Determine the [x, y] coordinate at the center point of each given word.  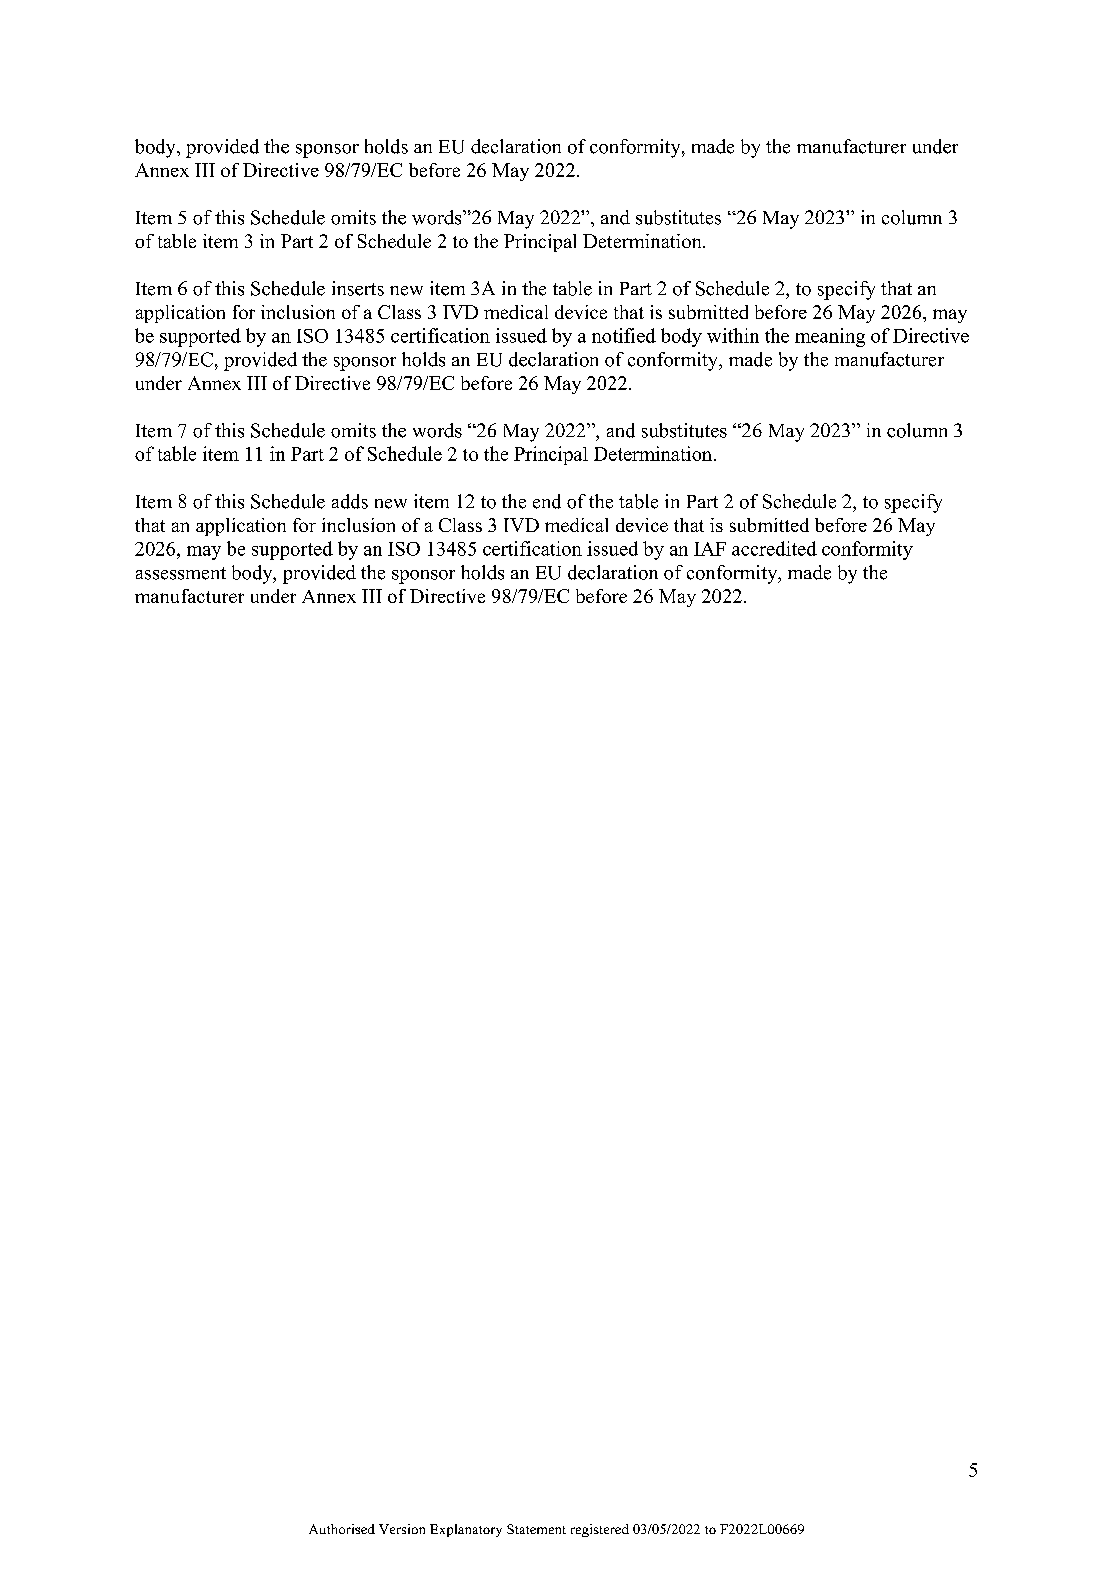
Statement [536, 1529]
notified [624, 335]
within [733, 335]
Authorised [342, 1529]
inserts [358, 288]
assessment [181, 573]
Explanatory [466, 1530]
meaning [830, 337]
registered [600, 1530]
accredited [774, 548]
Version [402, 1529]
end [547, 501]
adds [350, 501]
